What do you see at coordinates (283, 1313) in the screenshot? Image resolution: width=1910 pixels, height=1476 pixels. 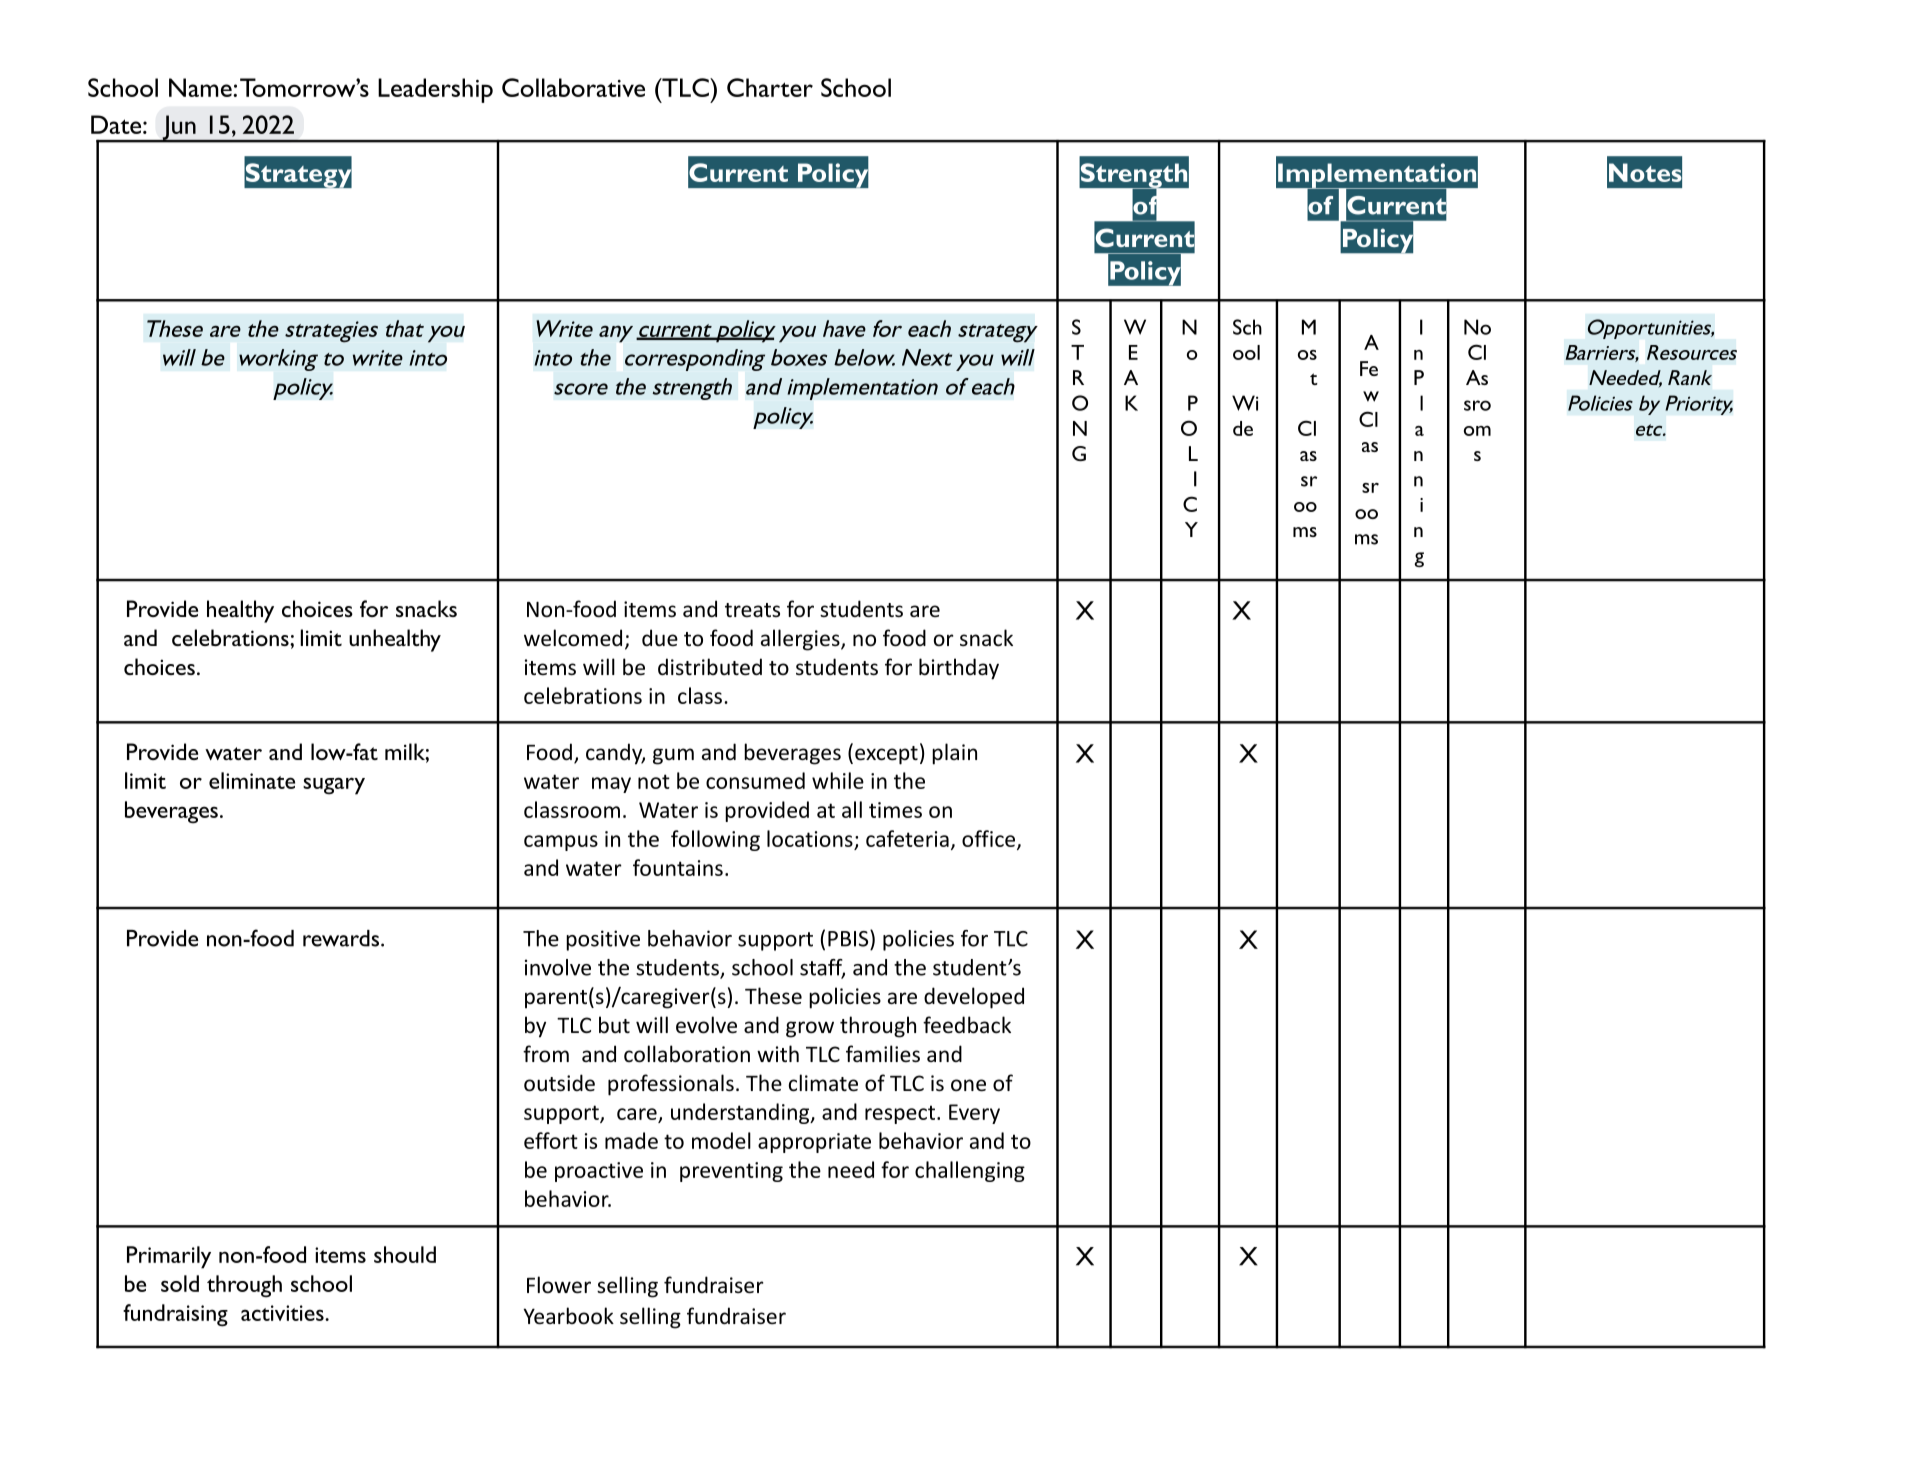 I see `activities` at bounding box center [283, 1313].
